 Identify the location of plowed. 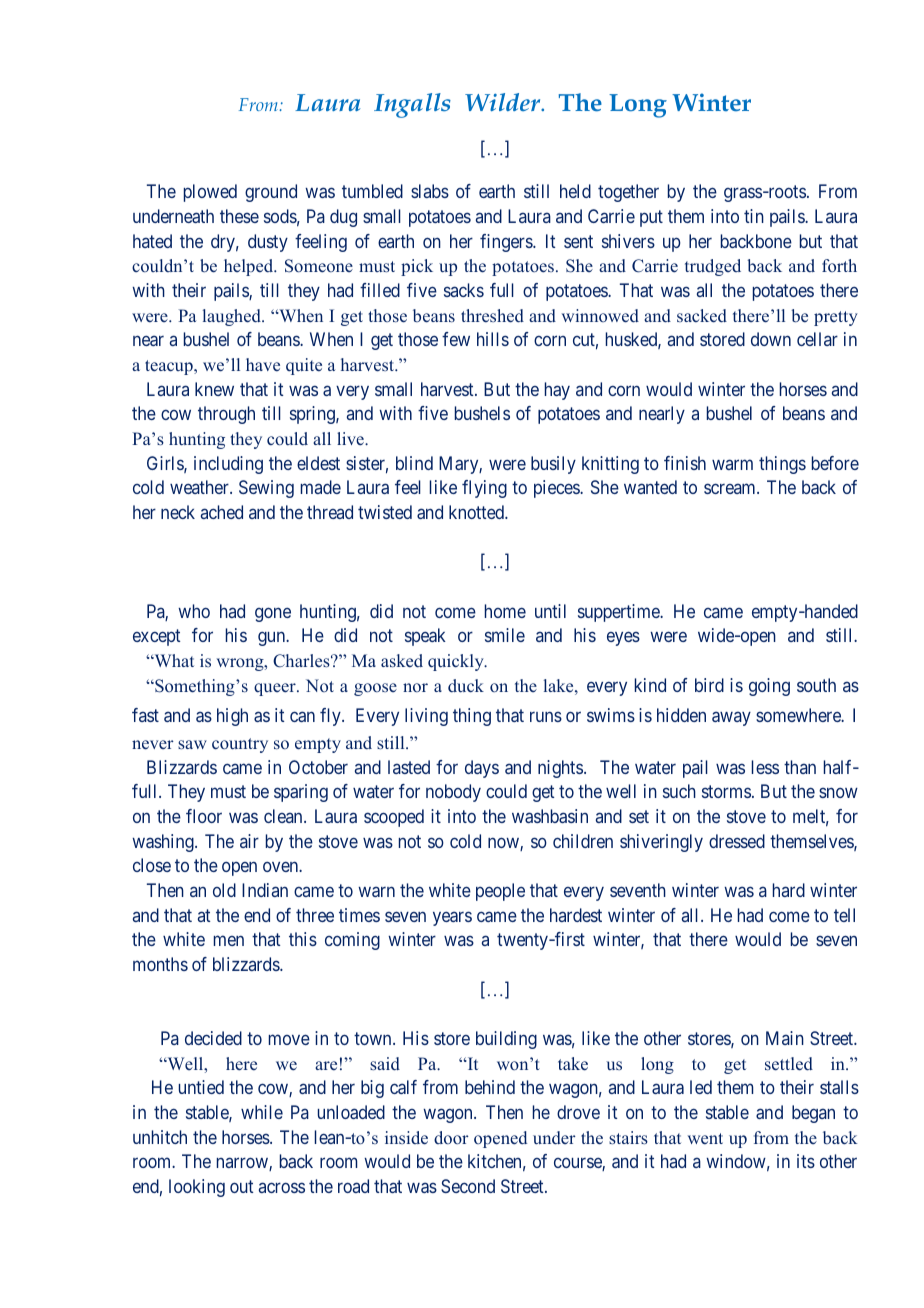
(210, 193).
